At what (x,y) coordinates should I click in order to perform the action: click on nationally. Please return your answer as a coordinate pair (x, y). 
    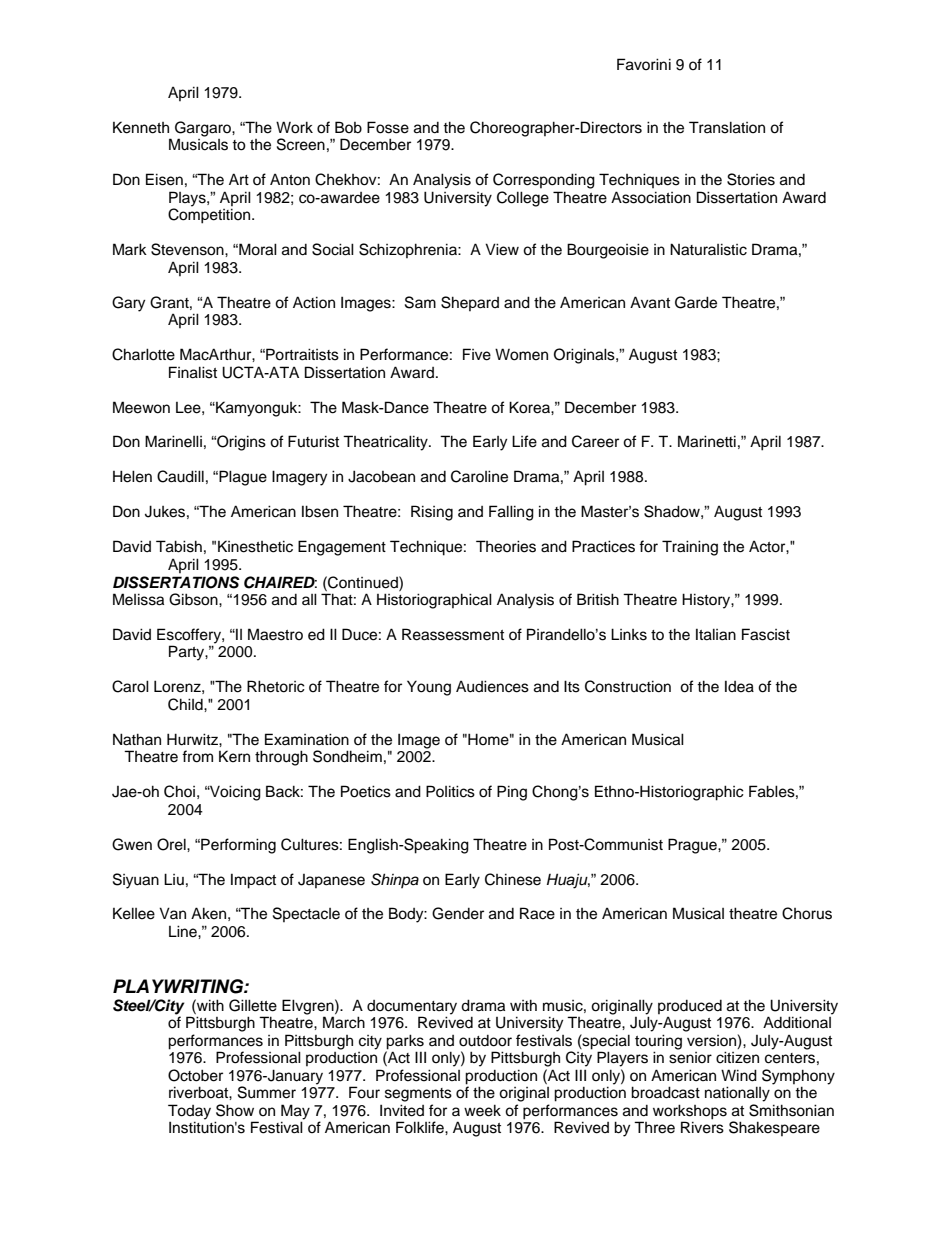
    Looking at the image, I should click on (737, 1094).
